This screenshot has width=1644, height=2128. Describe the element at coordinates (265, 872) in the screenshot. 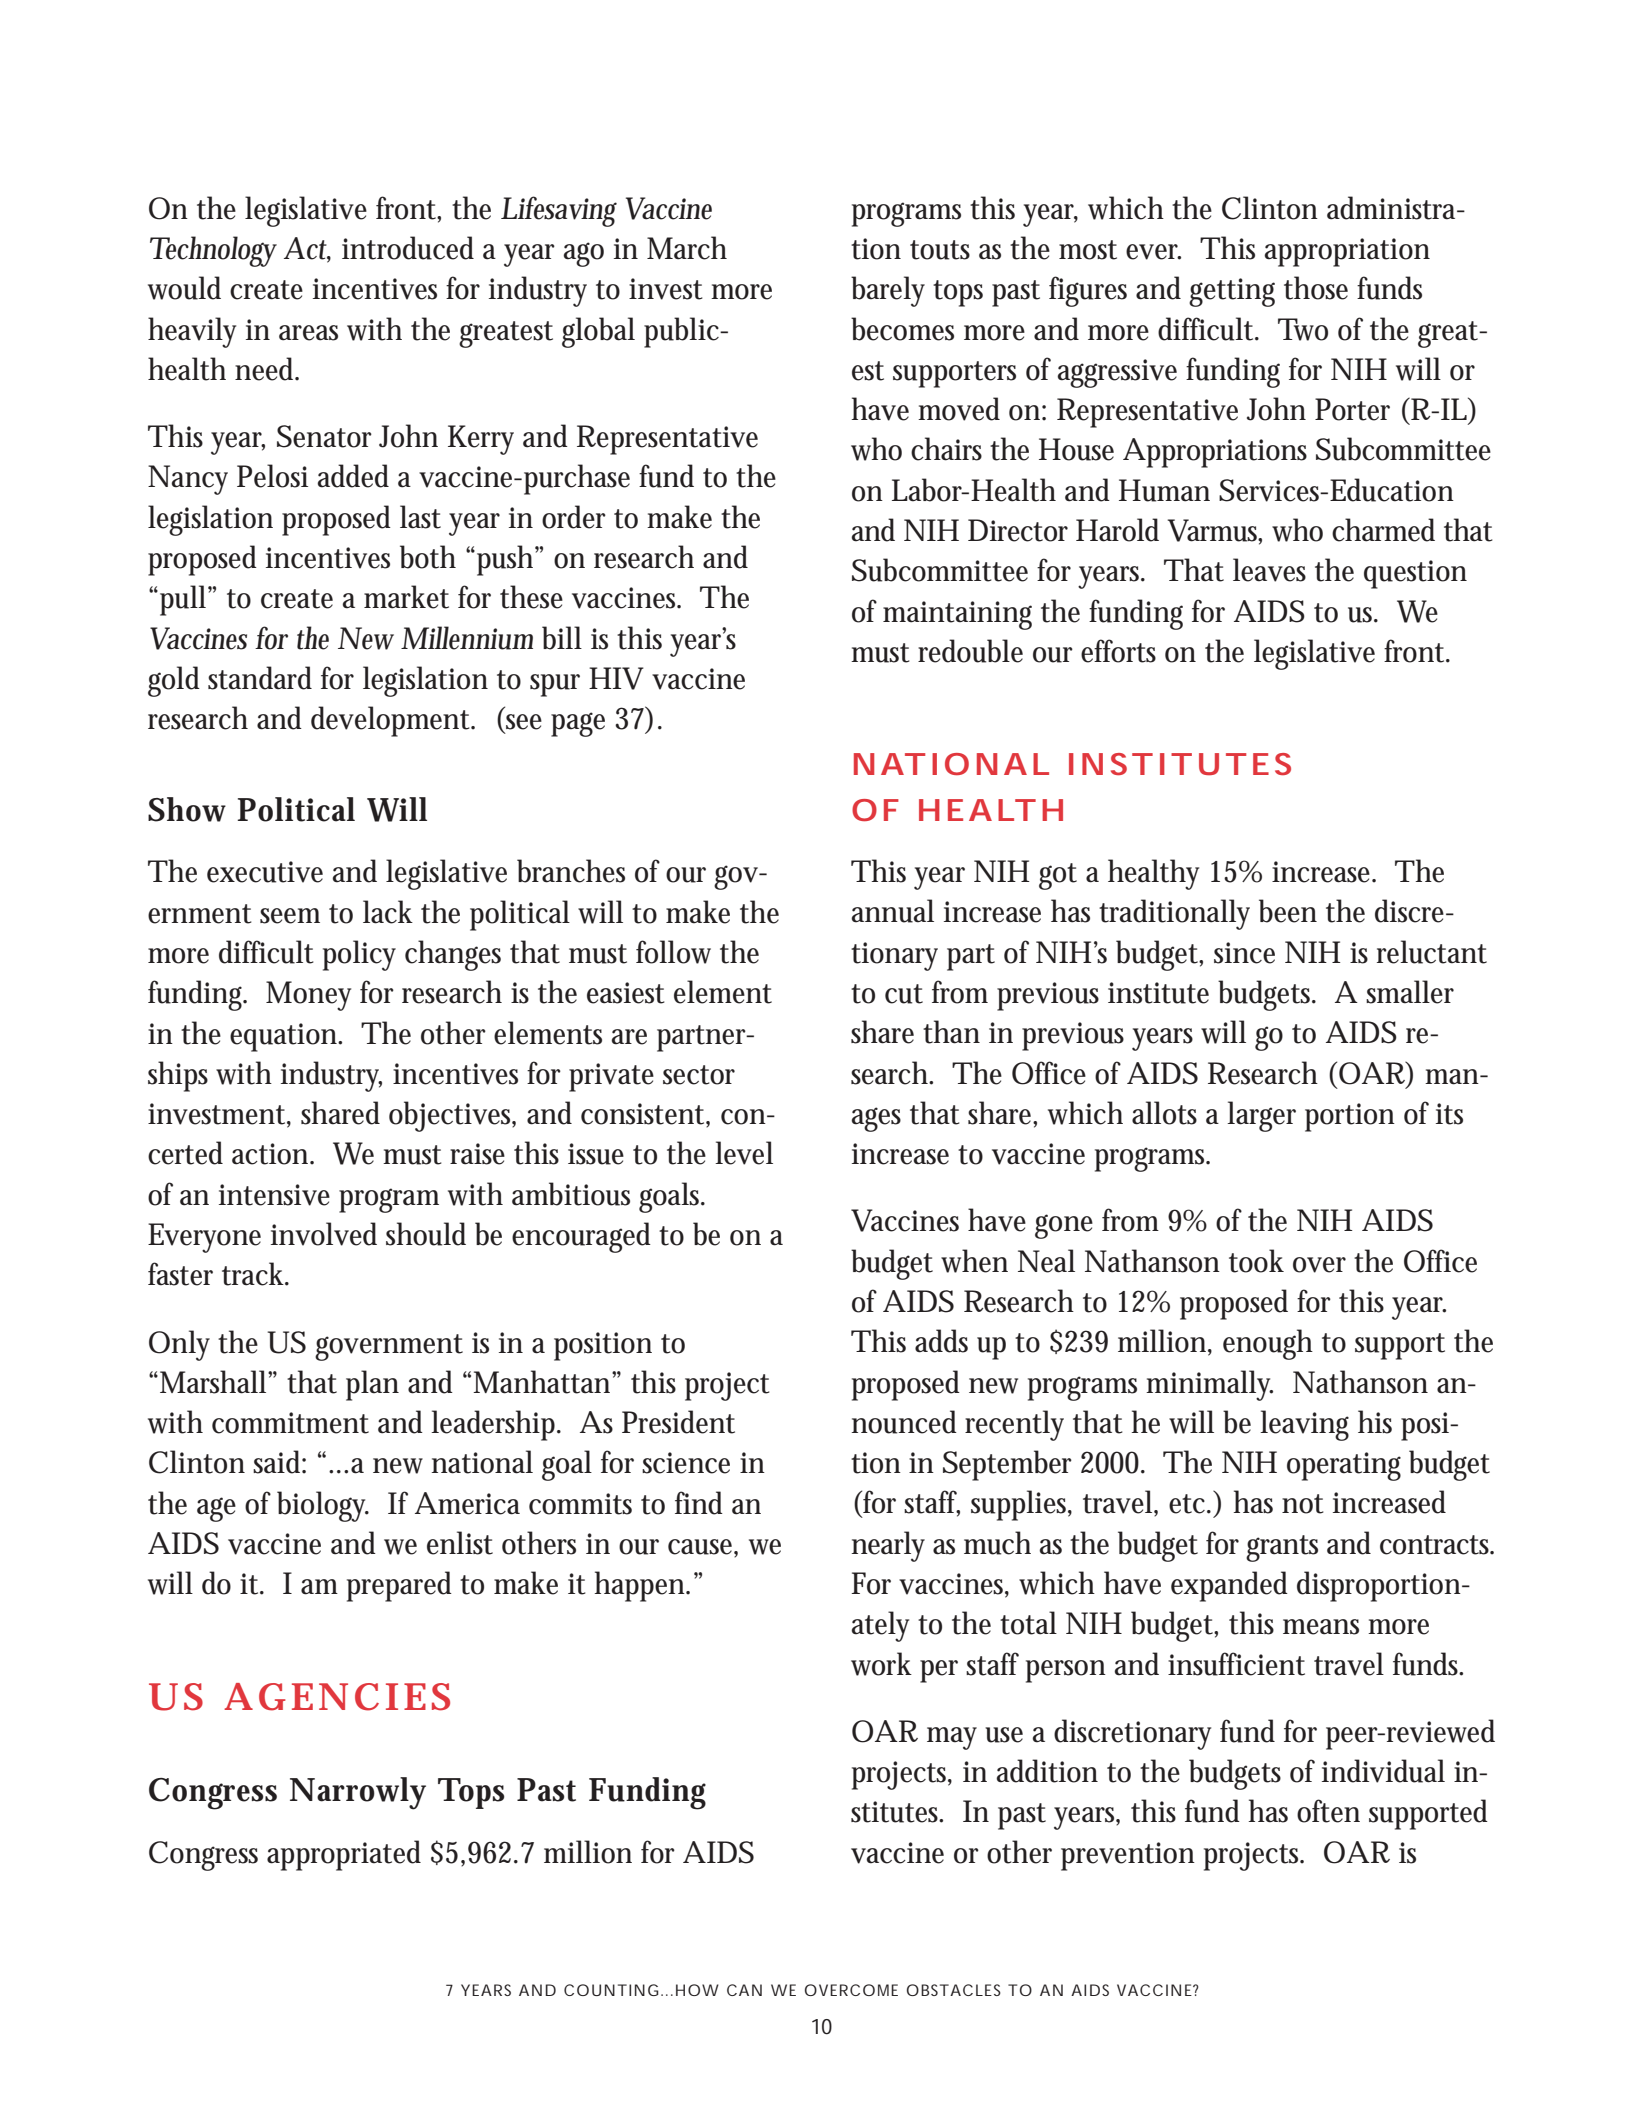

I see `executive` at that location.
